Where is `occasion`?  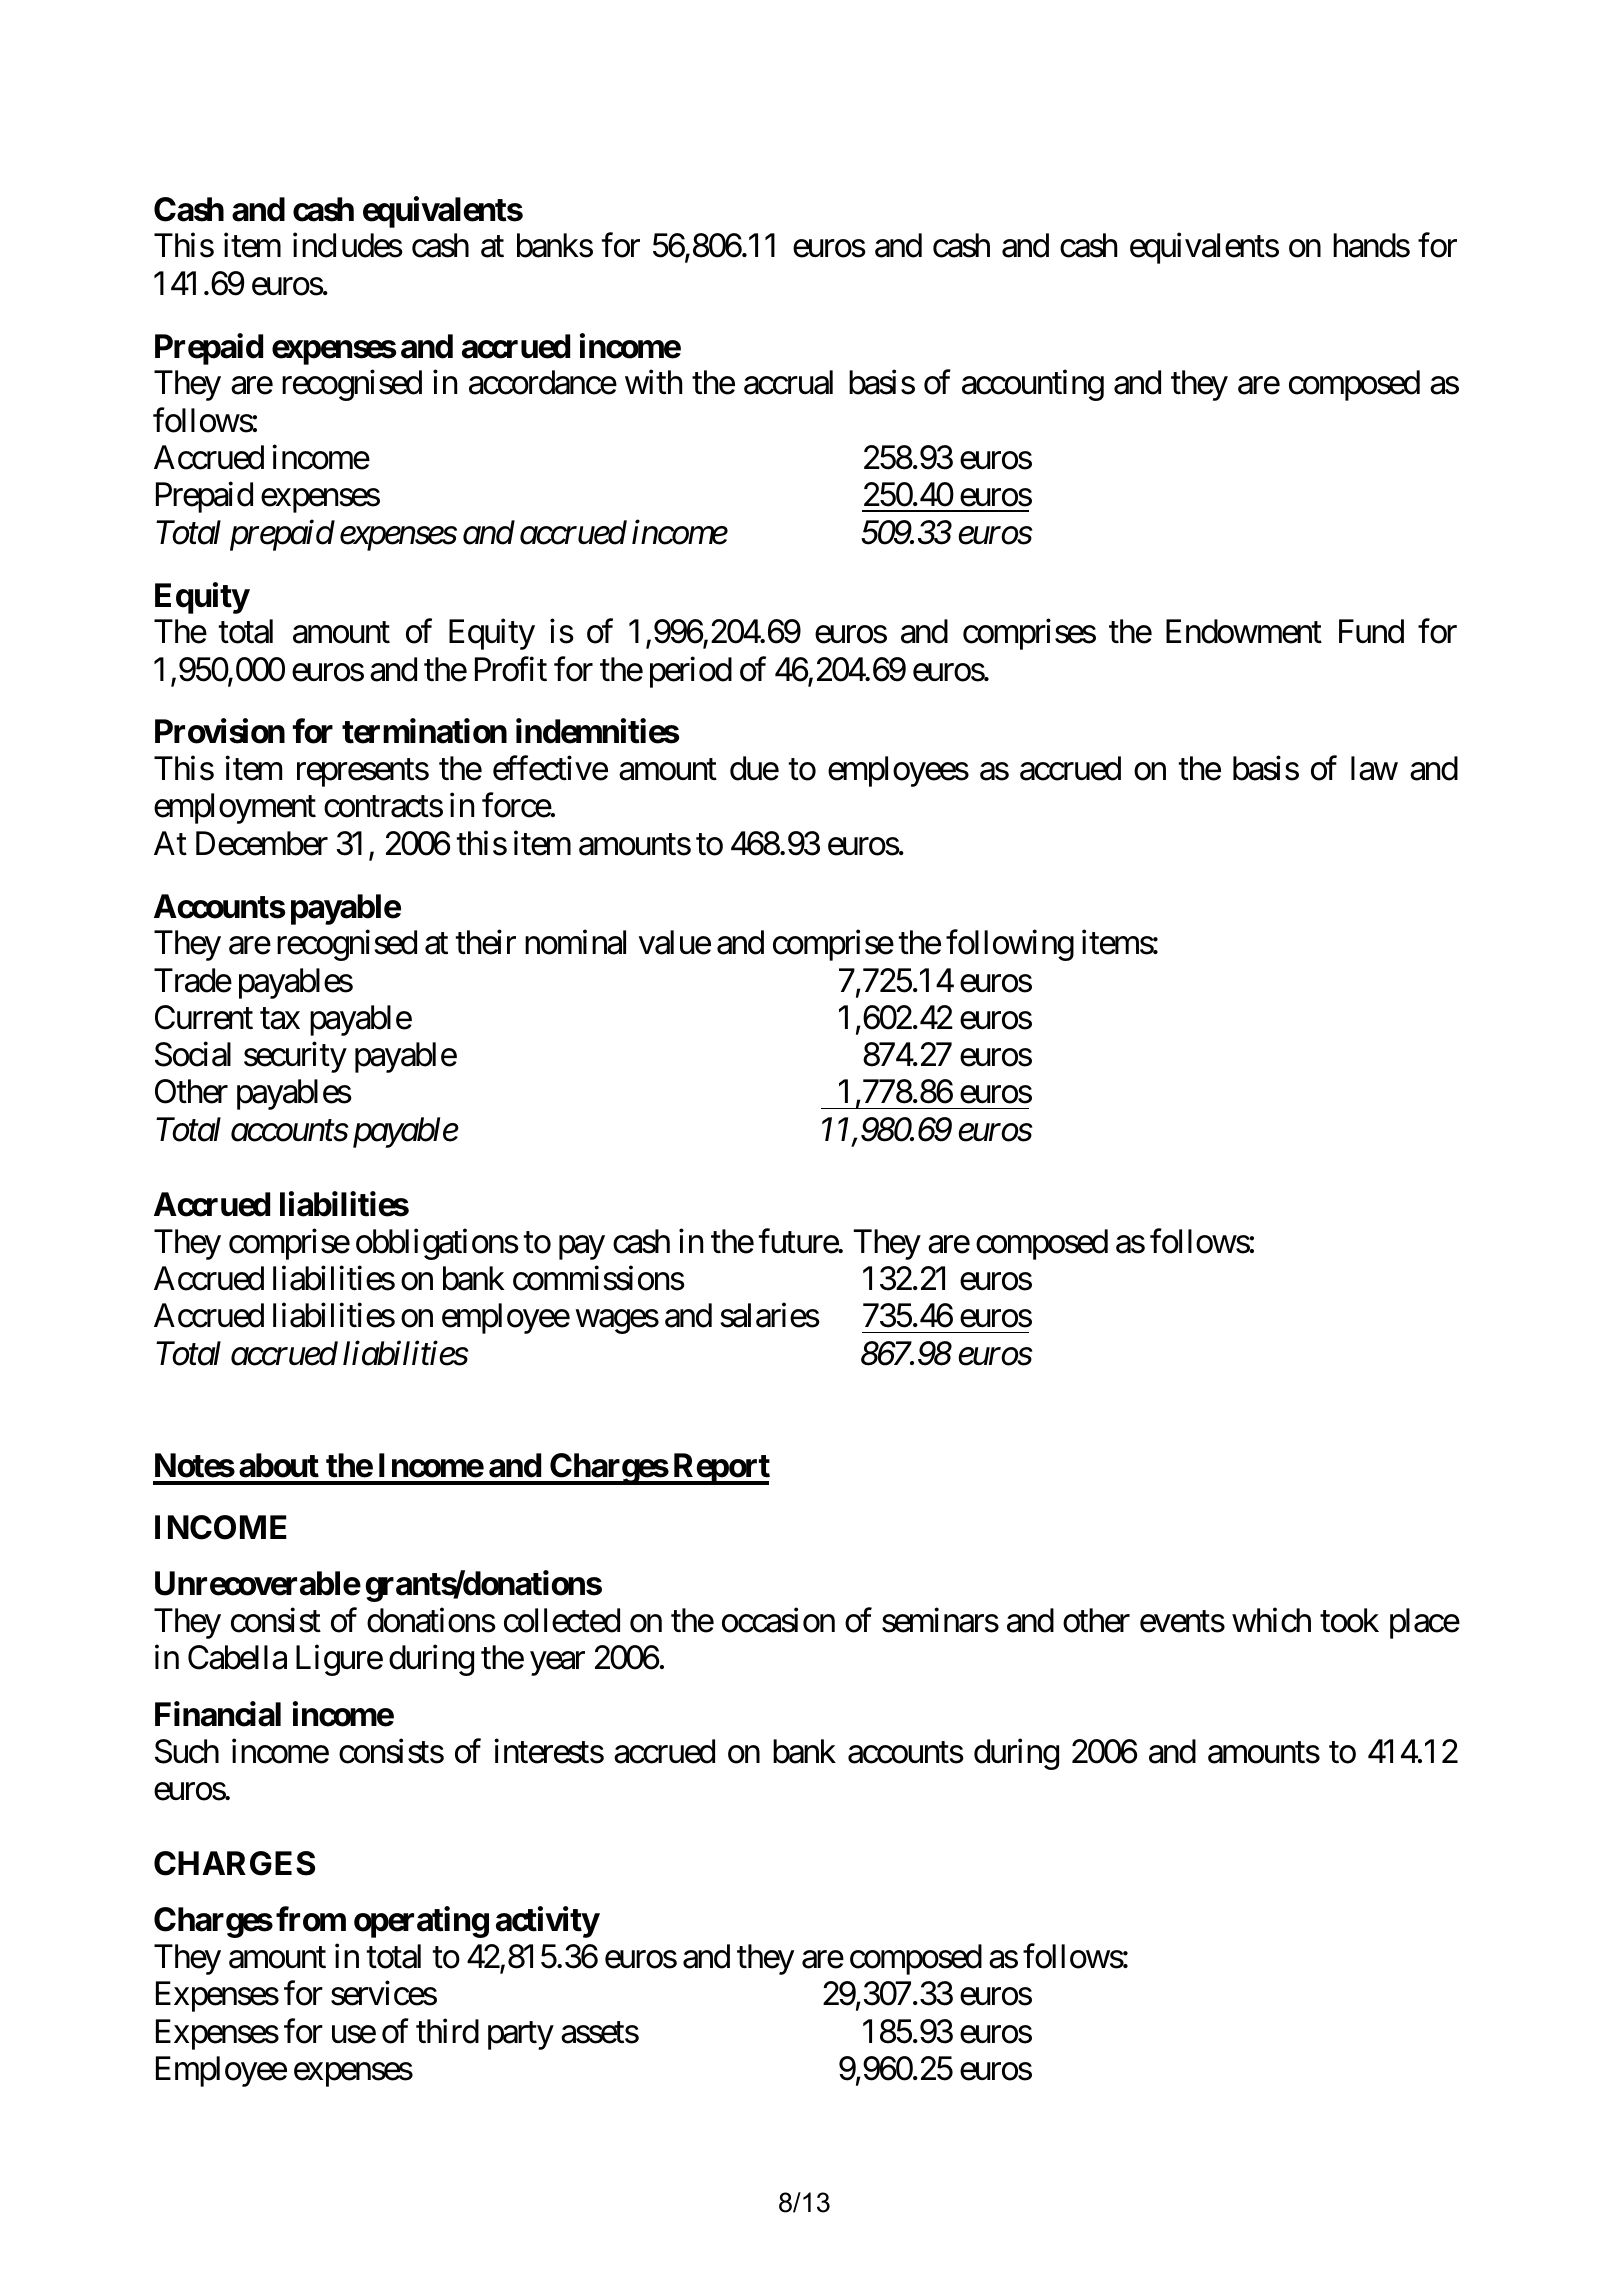
occasion is located at coordinates (778, 1620).
